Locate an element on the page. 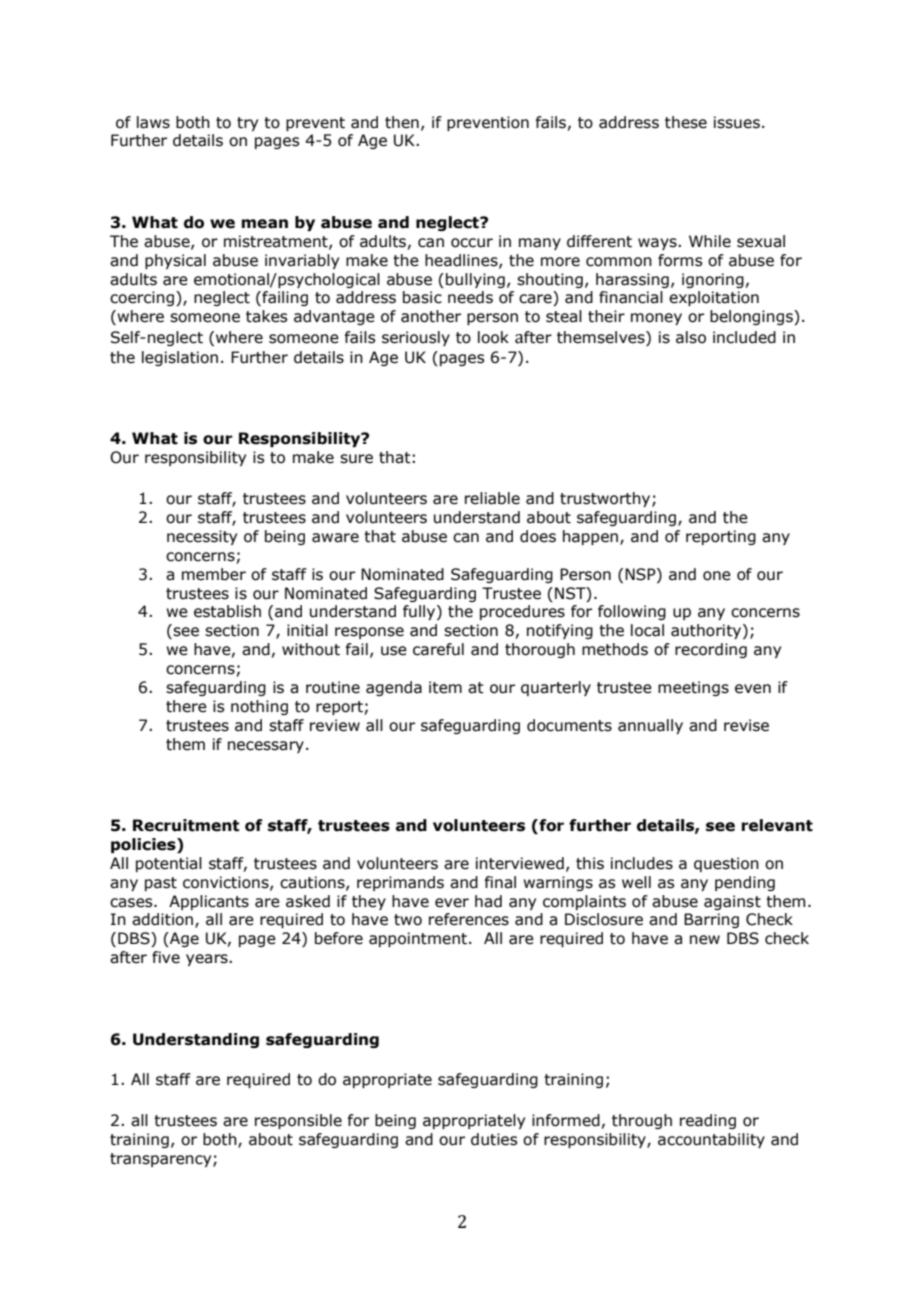  authority is located at coordinates (707, 631).
